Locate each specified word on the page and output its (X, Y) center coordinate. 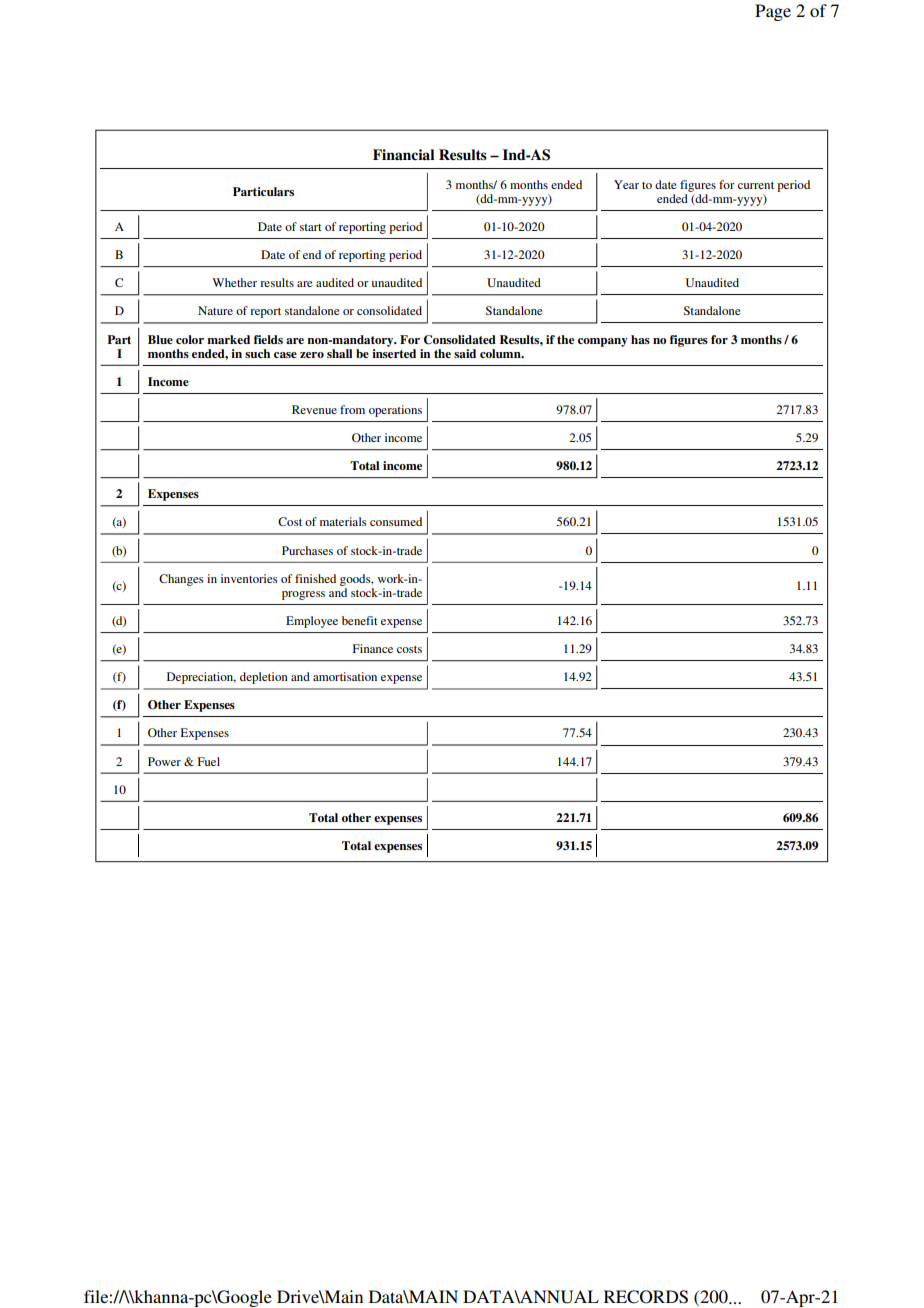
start (311, 227)
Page (773, 12)
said (465, 353)
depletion (264, 678)
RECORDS (646, 1297)
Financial (403, 154)
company (603, 342)
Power (164, 761)
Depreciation (201, 678)
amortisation (345, 676)
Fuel (209, 761)
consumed (396, 521)
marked (228, 339)
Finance (373, 648)
